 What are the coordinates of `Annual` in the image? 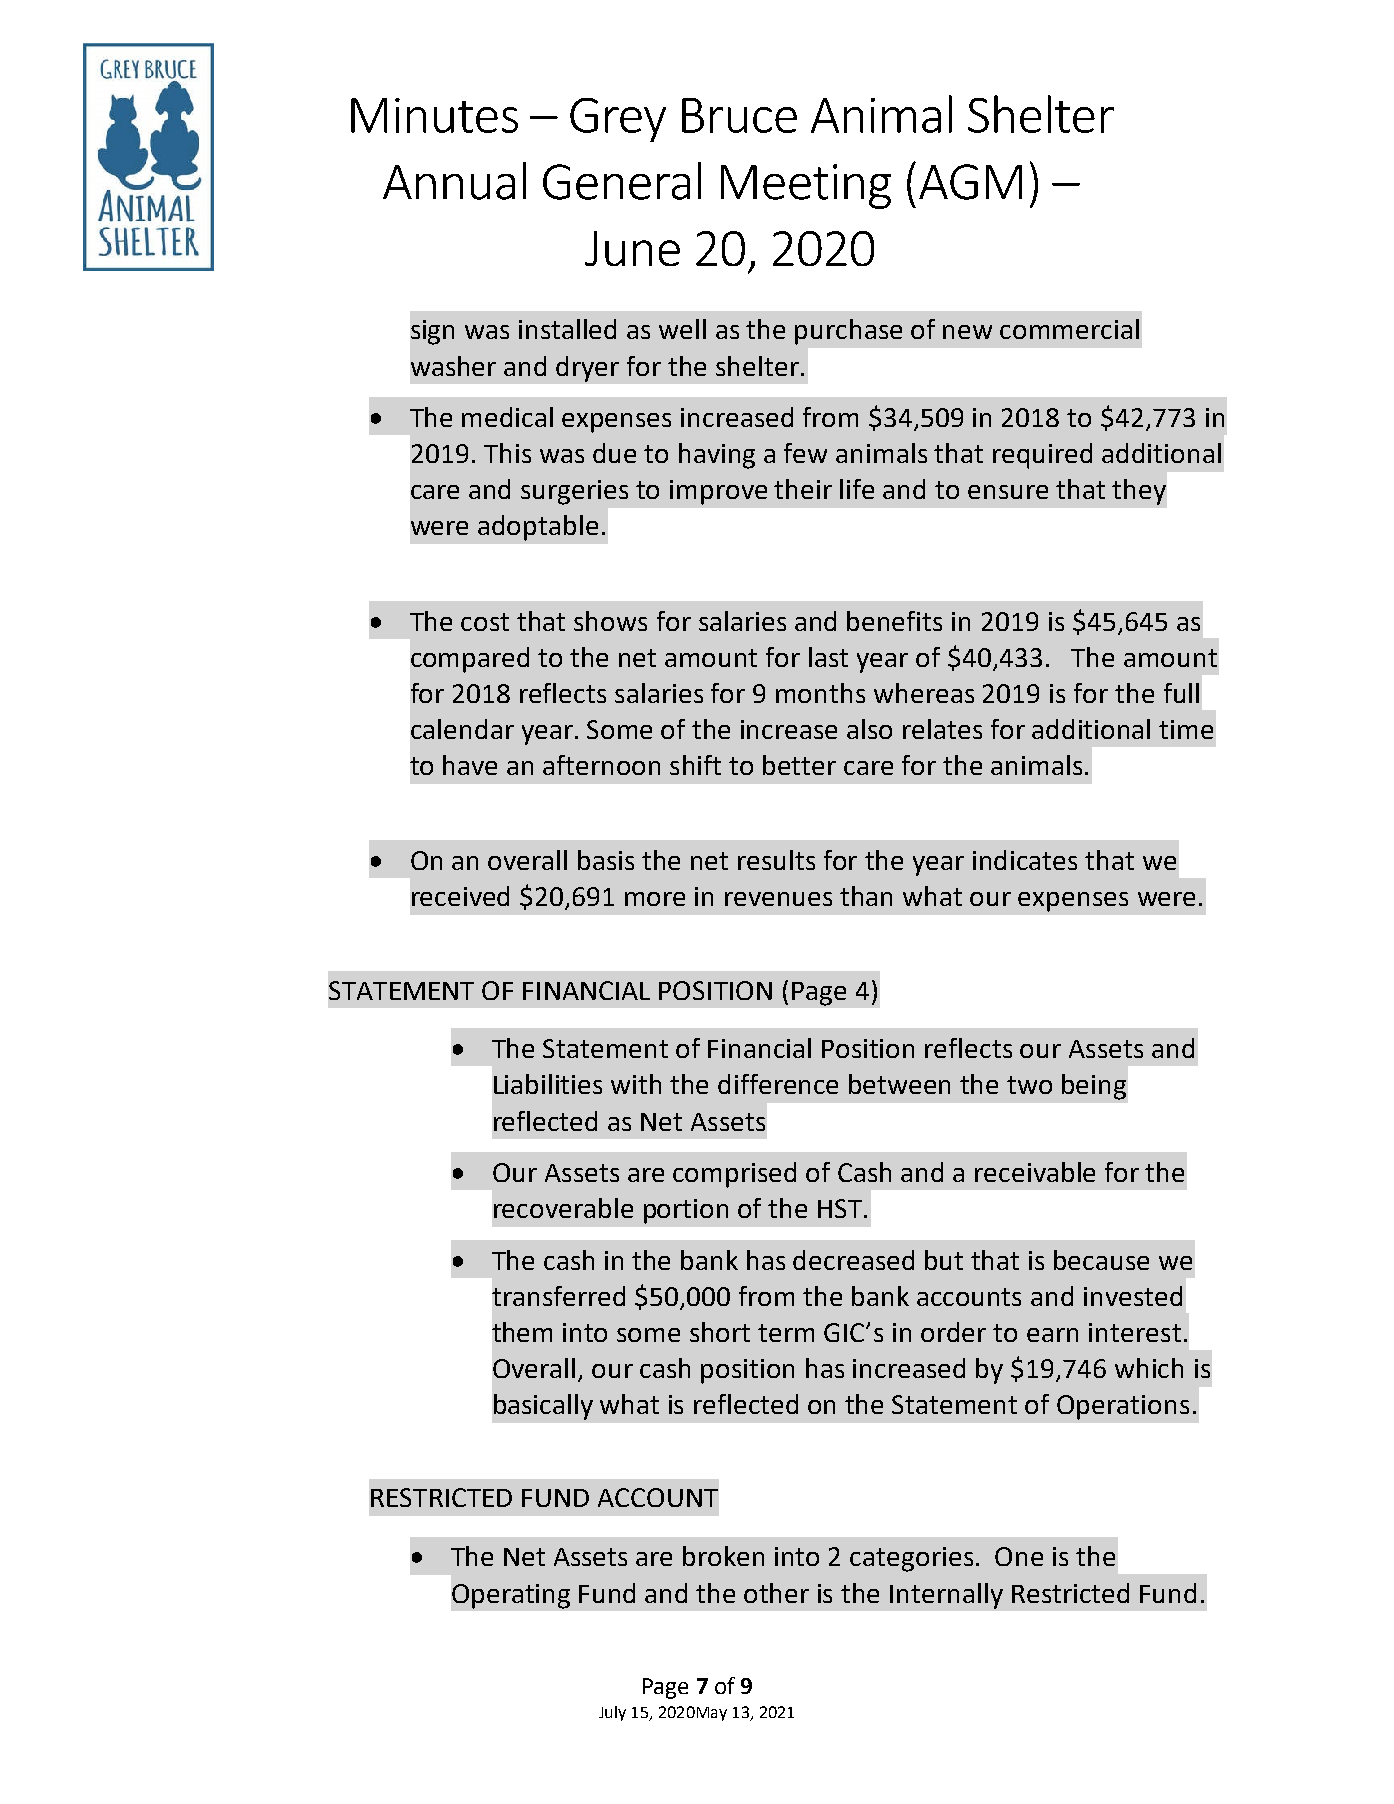 It's located at (454, 181).
